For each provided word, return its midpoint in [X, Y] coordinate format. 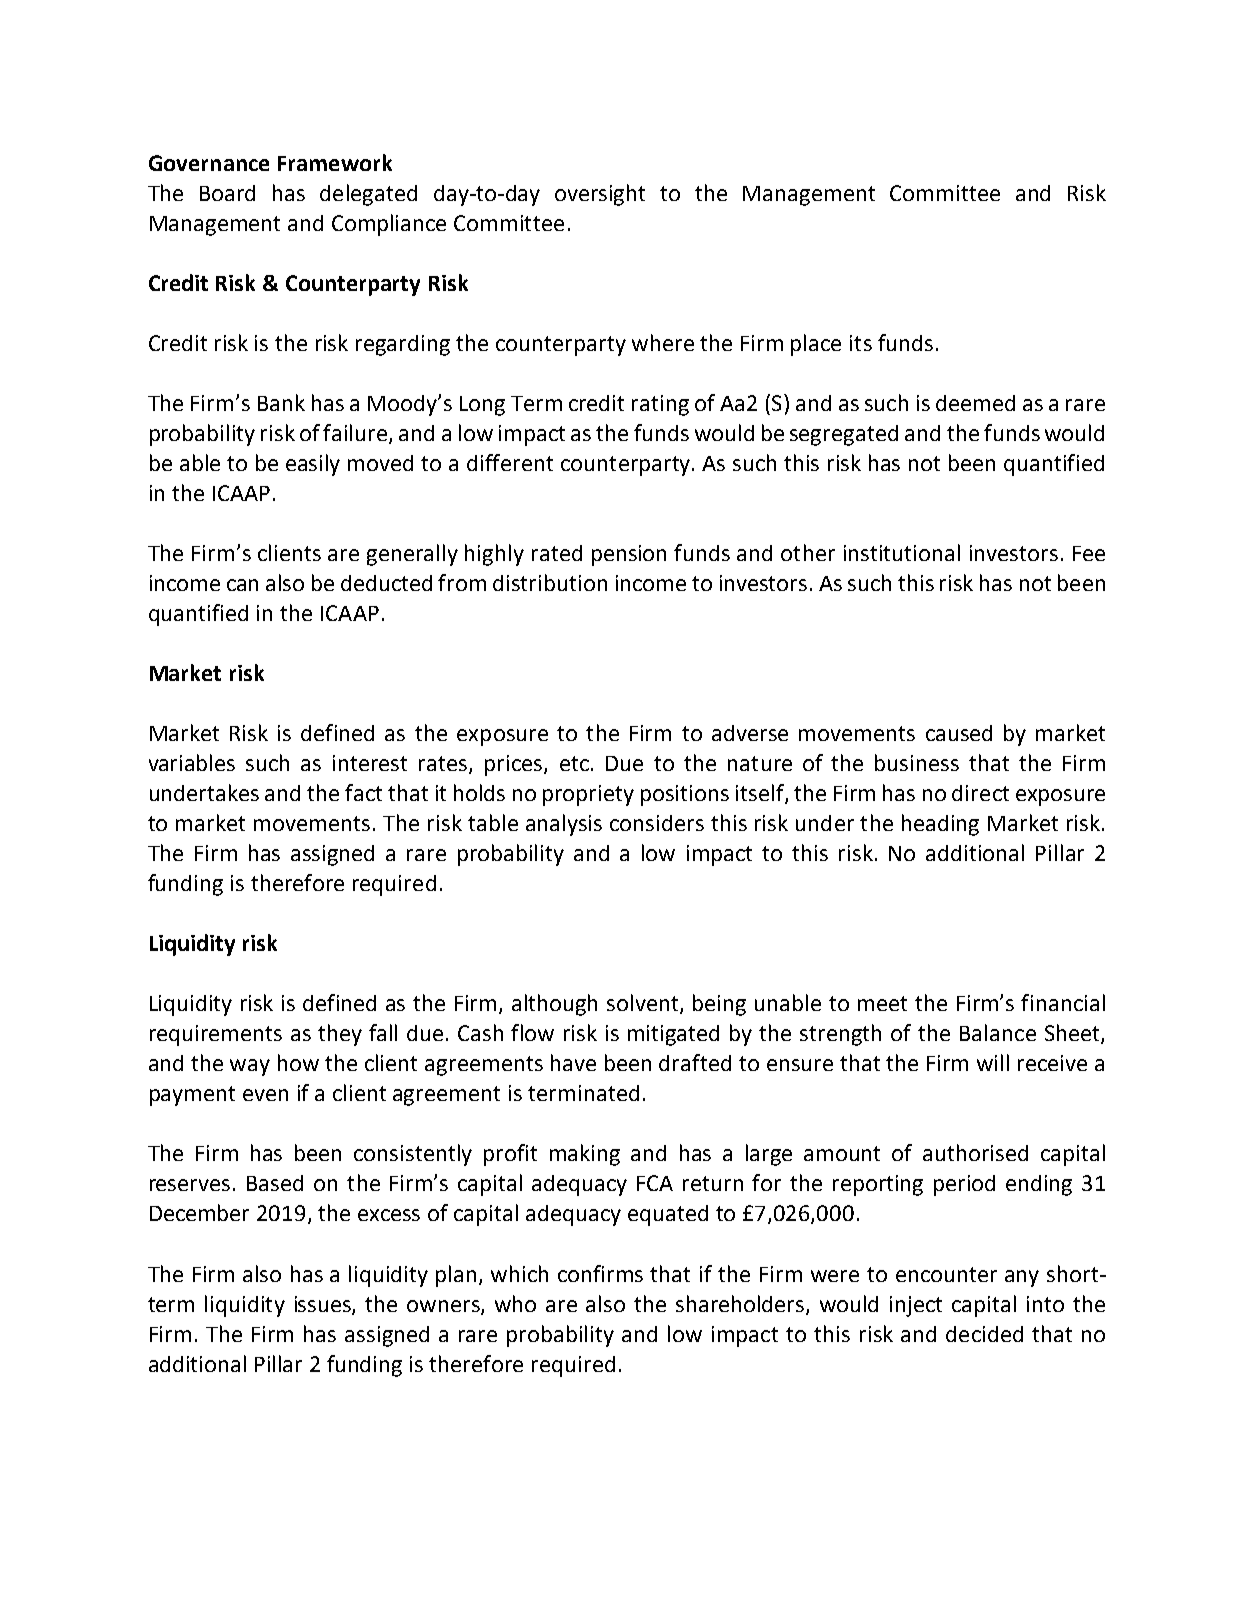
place [816, 345]
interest [370, 763]
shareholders [741, 1304]
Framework [335, 162]
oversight [600, 195]
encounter [946, 1274]
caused [959, 733]
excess [389, 1215]
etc [574, 763]
